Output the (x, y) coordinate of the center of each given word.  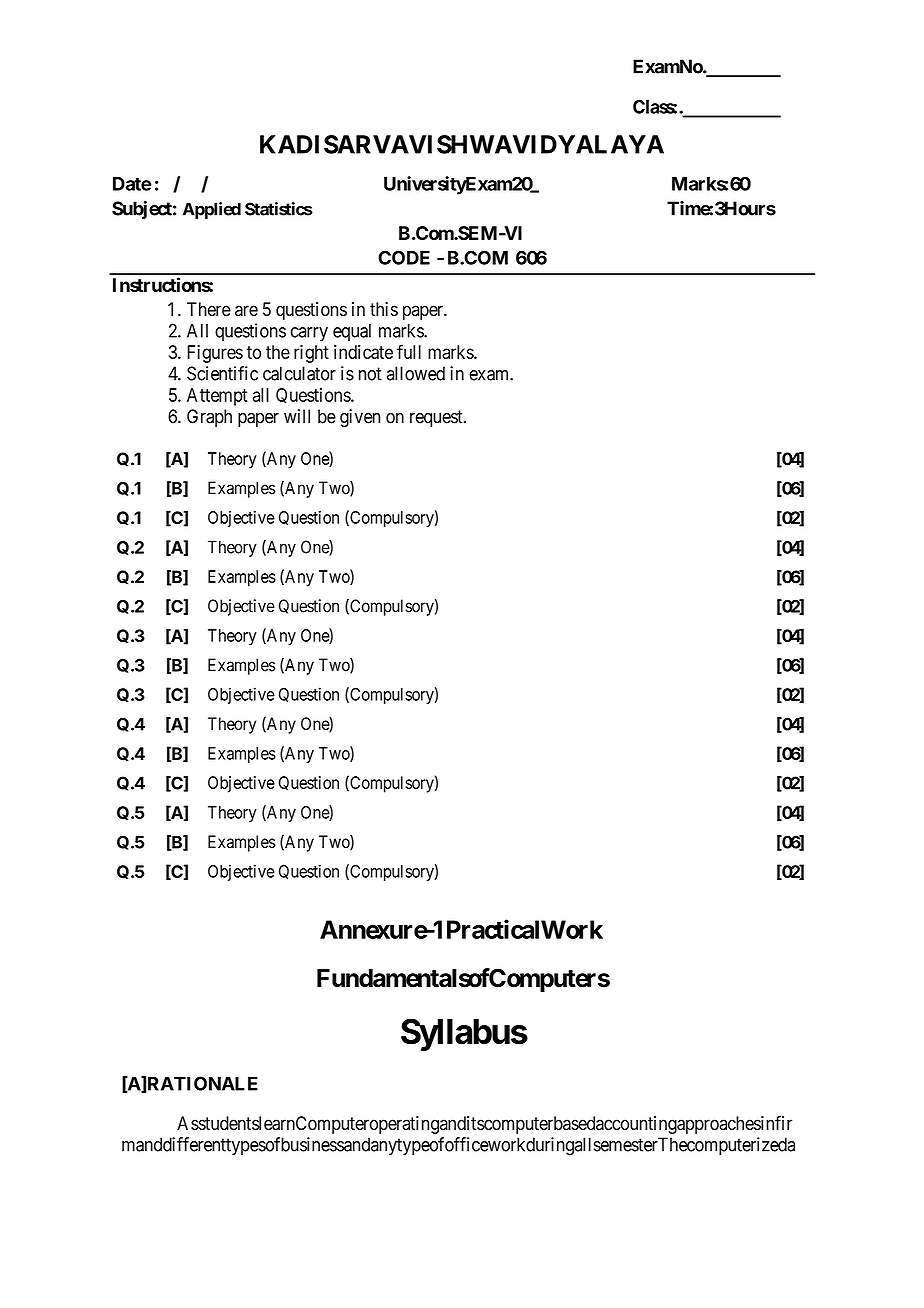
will (297, 416)
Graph (209, 418)
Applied (212, 210)
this (384, 309)
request (437, 418)
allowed (416, 373)
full (409, 351)
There (209, 309)
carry (309, 334)
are (246, 311)
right (311, 354)
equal (352, 332)
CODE (404, 257)
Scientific (222, 373)
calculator (299, 373)
